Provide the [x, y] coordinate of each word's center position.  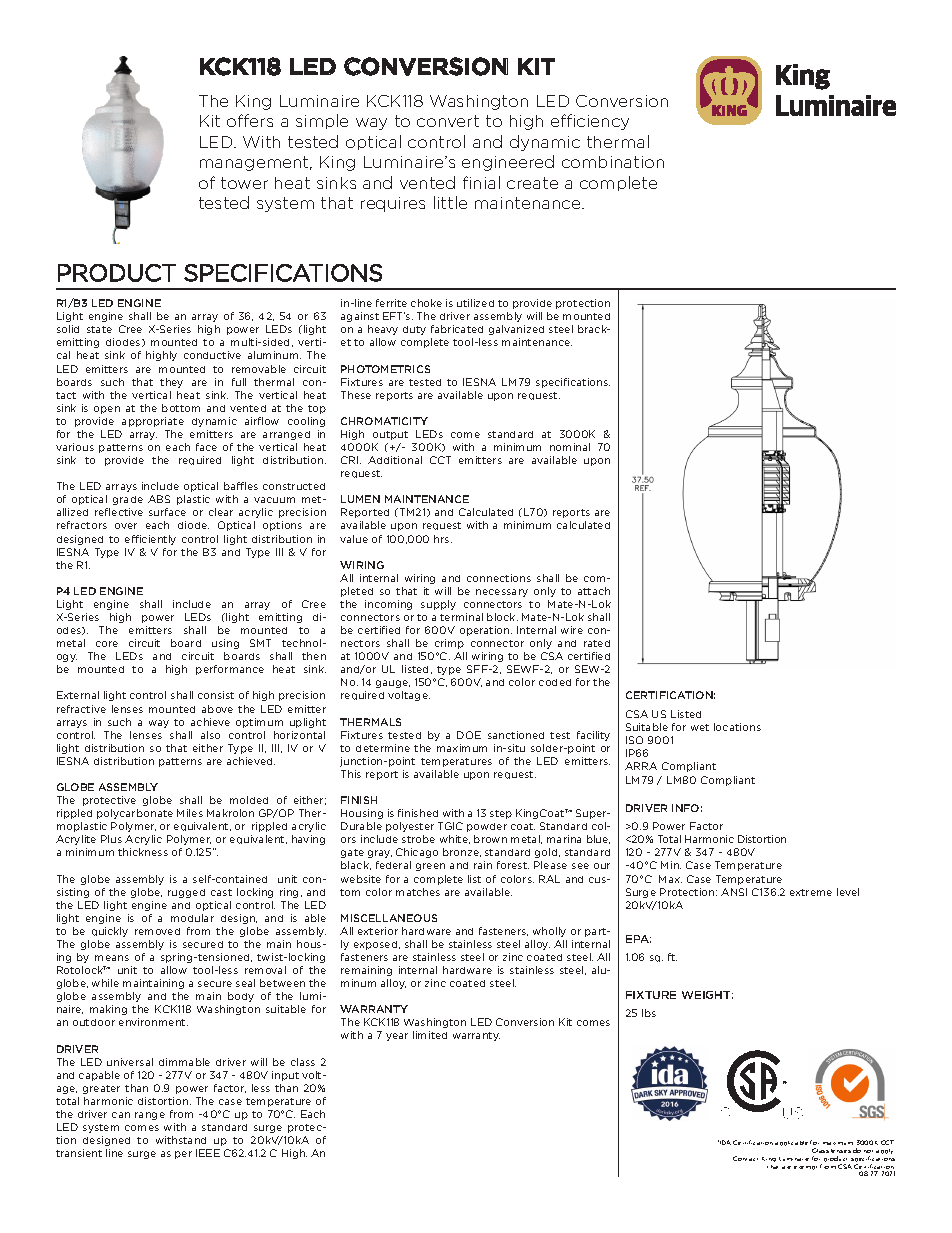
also [210, 735]
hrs [443, 539]
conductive [212, 355]
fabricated [457, 329]
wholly [549, 932]
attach [594, 591]
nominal [570, 447]
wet [700, 727]
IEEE [208, 1153]
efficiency [590, 122]
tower [244, 183]
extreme [811, 892]
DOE [469, 735]
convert [448, 121]
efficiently [150, 540]
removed [157, 931]
